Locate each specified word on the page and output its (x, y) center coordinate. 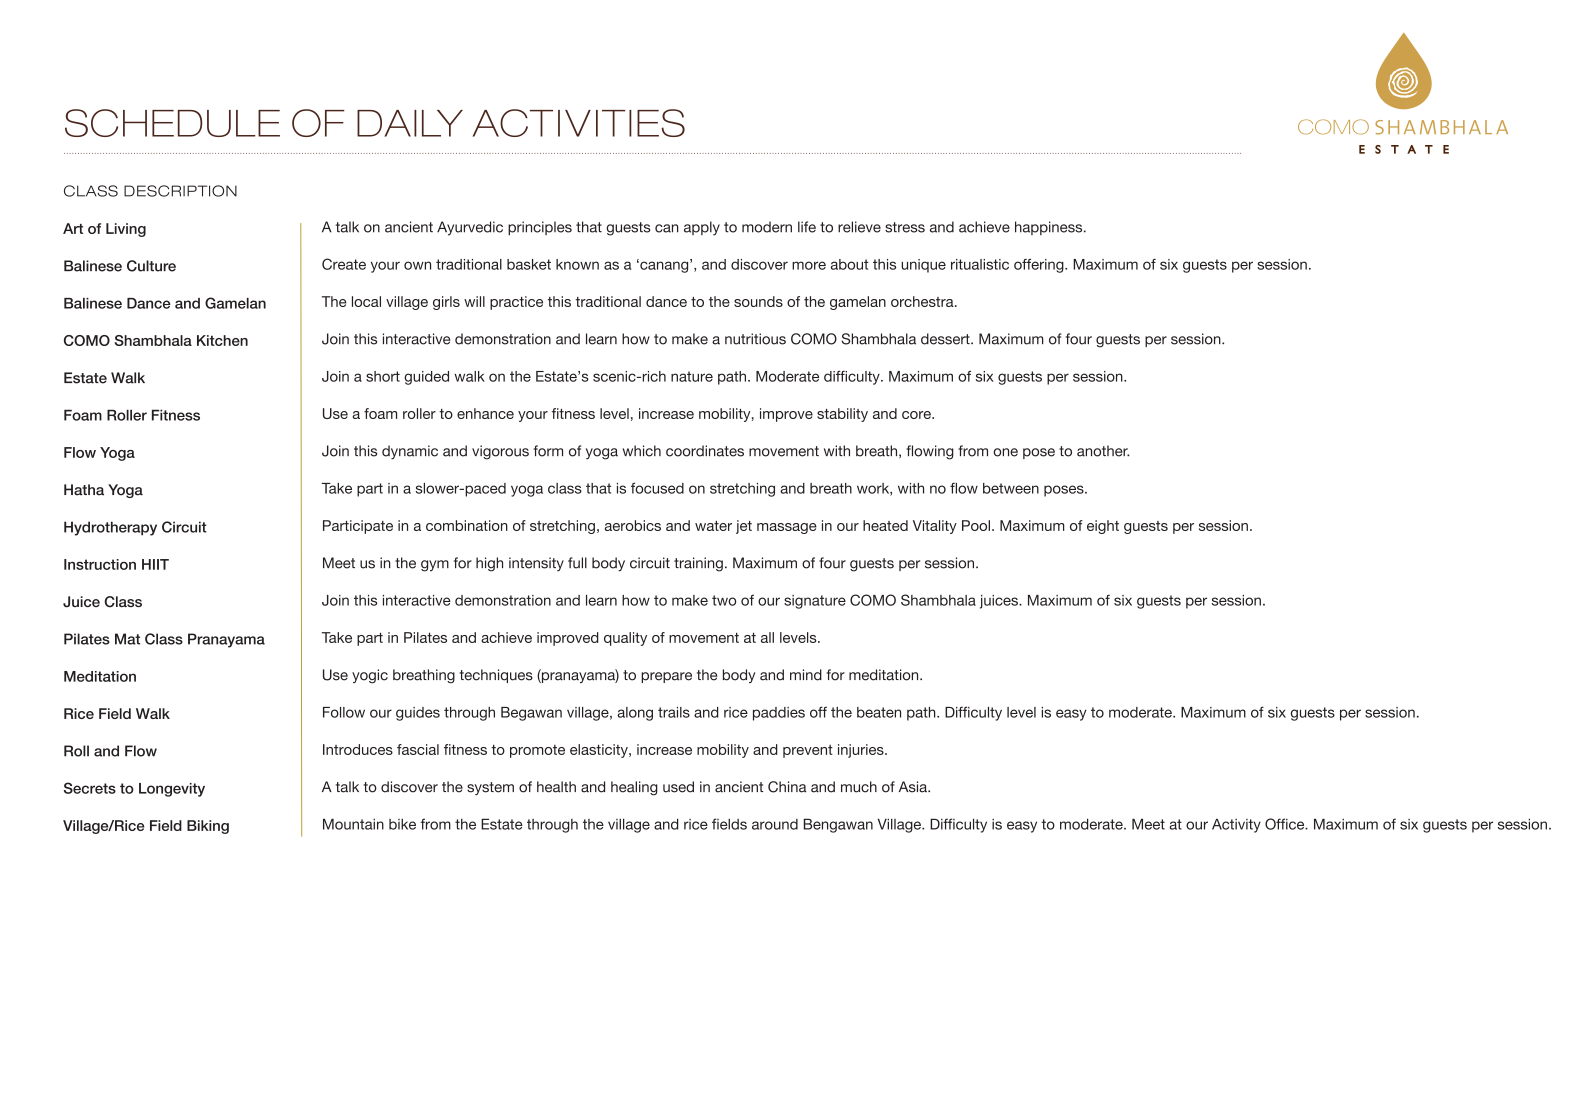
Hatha (84, 490)
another (1103, 451)
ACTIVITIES (579, 123)
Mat (127, 639)
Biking (208, 827)
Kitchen (222, 340)
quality (625, 639)
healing (634, 788)
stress (905, 227)
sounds (758, 301)
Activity (1236, 826)
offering (1040, 266)
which (641, 451)
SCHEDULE (172, 123)
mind (806, 675)
